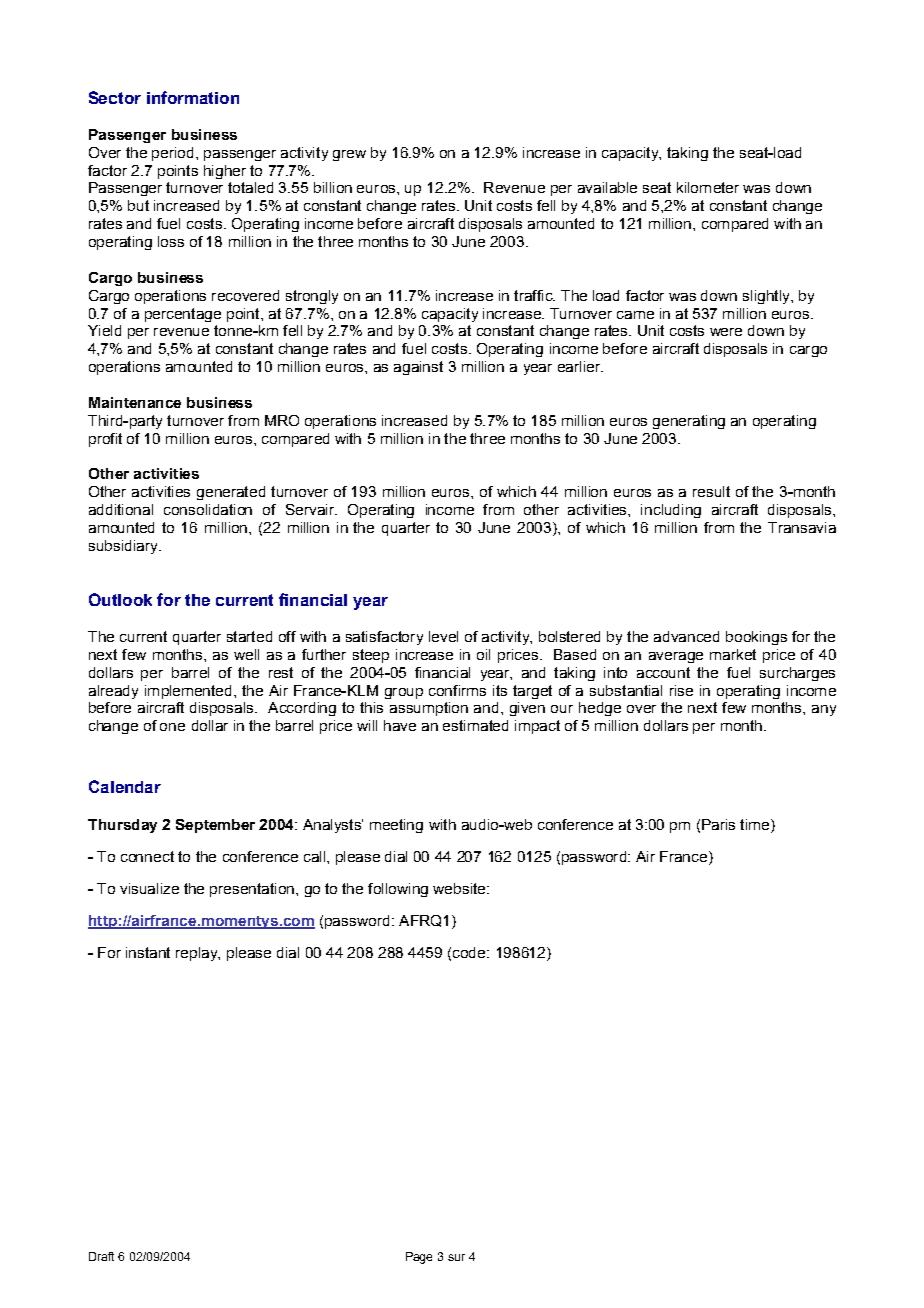 The height and width of the screenshot is (1308, 924). What do you see at coordinates (457, 690) in the screenshot?
I see `confirms` at bounding box center [457, 690].
